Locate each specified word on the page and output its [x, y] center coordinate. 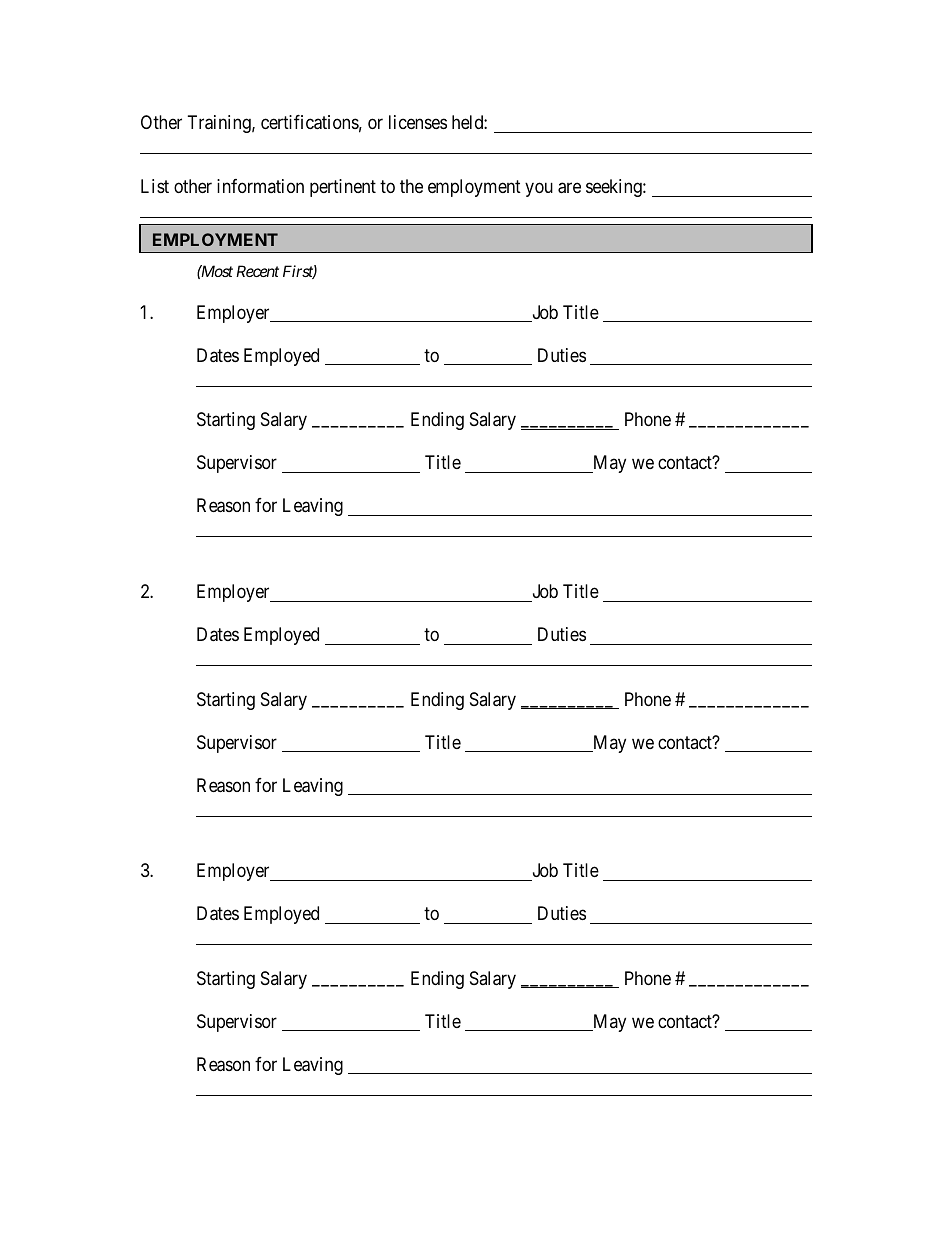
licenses [418, 122]
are [569, 188]
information [260, 186]
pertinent [343, 188]
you [539, 190]
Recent [257, 271]
